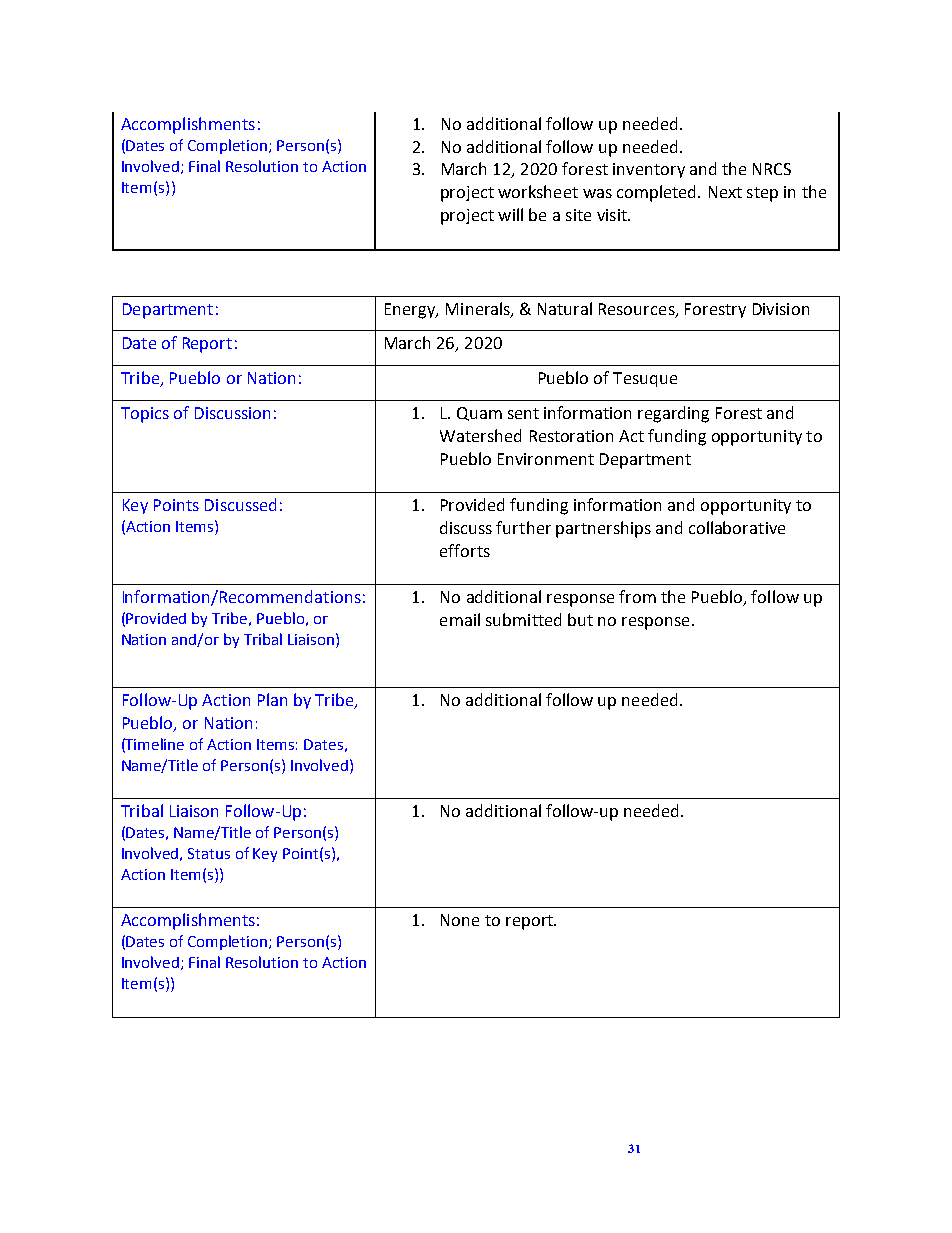  Describe the element at coordinates (725, 192) in the page. I see `Next` at that location.
